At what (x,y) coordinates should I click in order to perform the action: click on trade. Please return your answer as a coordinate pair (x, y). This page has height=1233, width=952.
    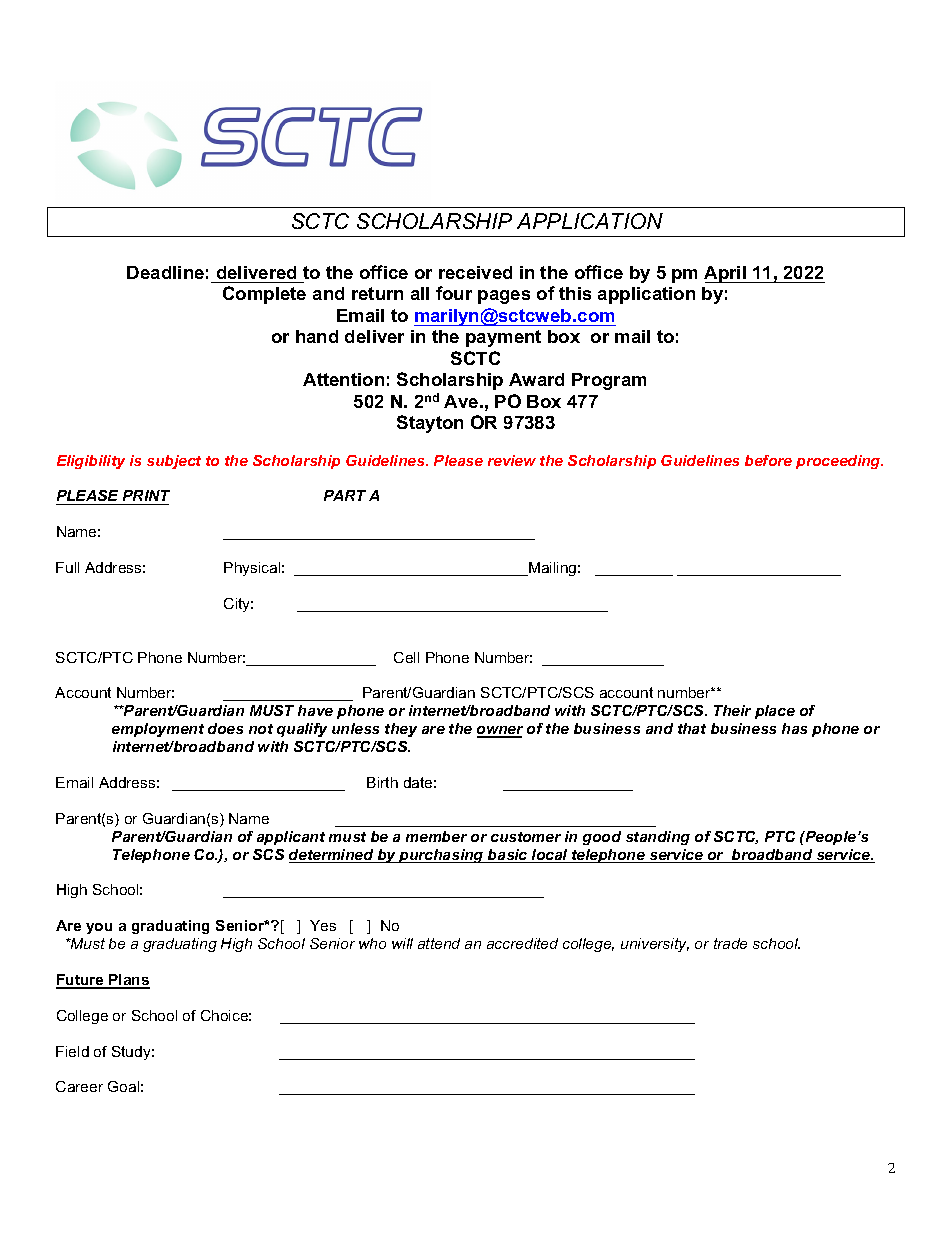
    Looking at the image, I should click on (730, 943).
